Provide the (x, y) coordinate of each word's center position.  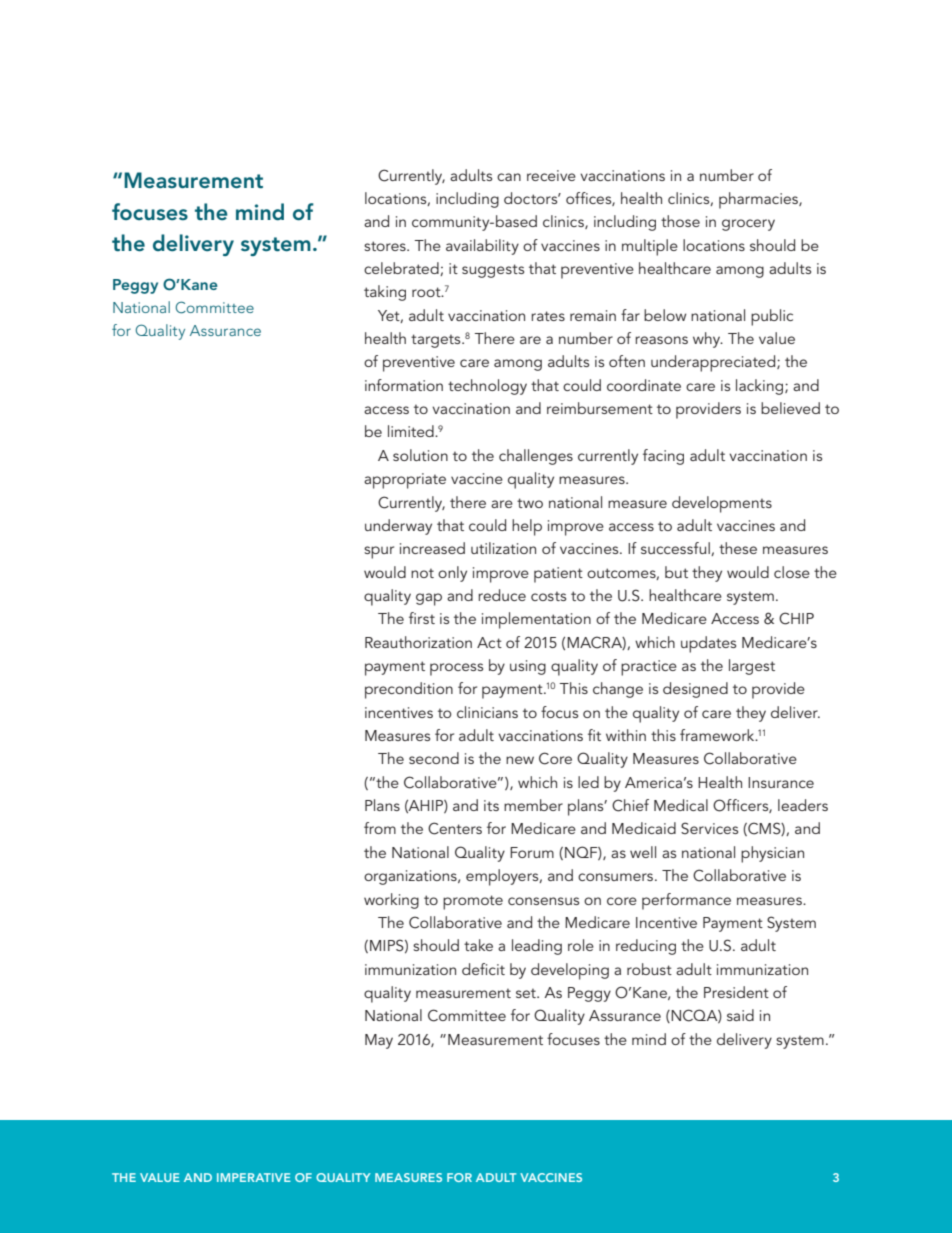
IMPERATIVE (254, 1177)
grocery (748, 225)
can (509, 177)
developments (722, 504)
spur (379, 552)
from (380, 828)
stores (386, 246)
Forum (532, 852)
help (527, 527)
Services (709, 828)
